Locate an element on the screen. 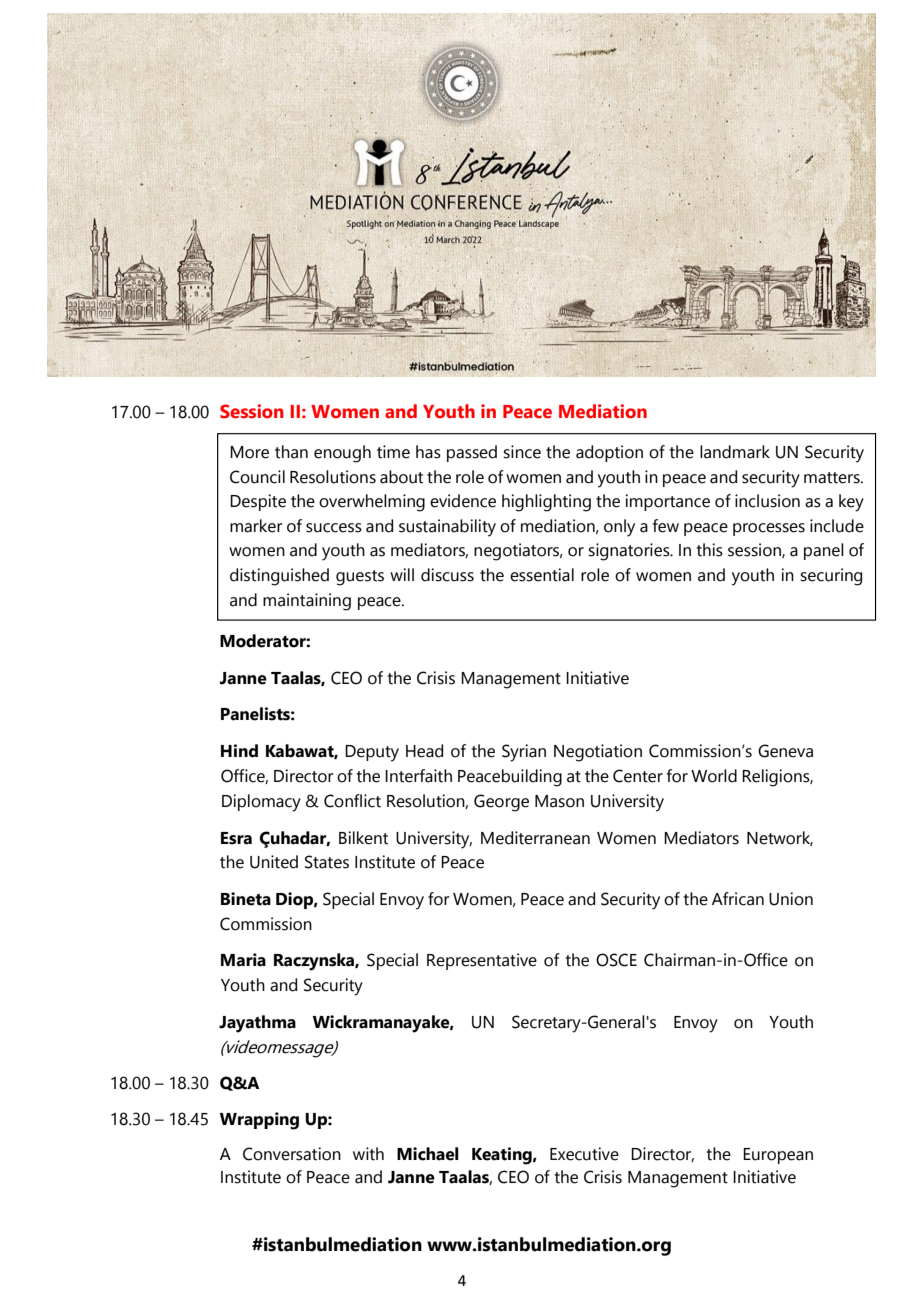 Image resolution: width=924 pixels, height=1308 pixels. since is located at coordinates (522, 452).
